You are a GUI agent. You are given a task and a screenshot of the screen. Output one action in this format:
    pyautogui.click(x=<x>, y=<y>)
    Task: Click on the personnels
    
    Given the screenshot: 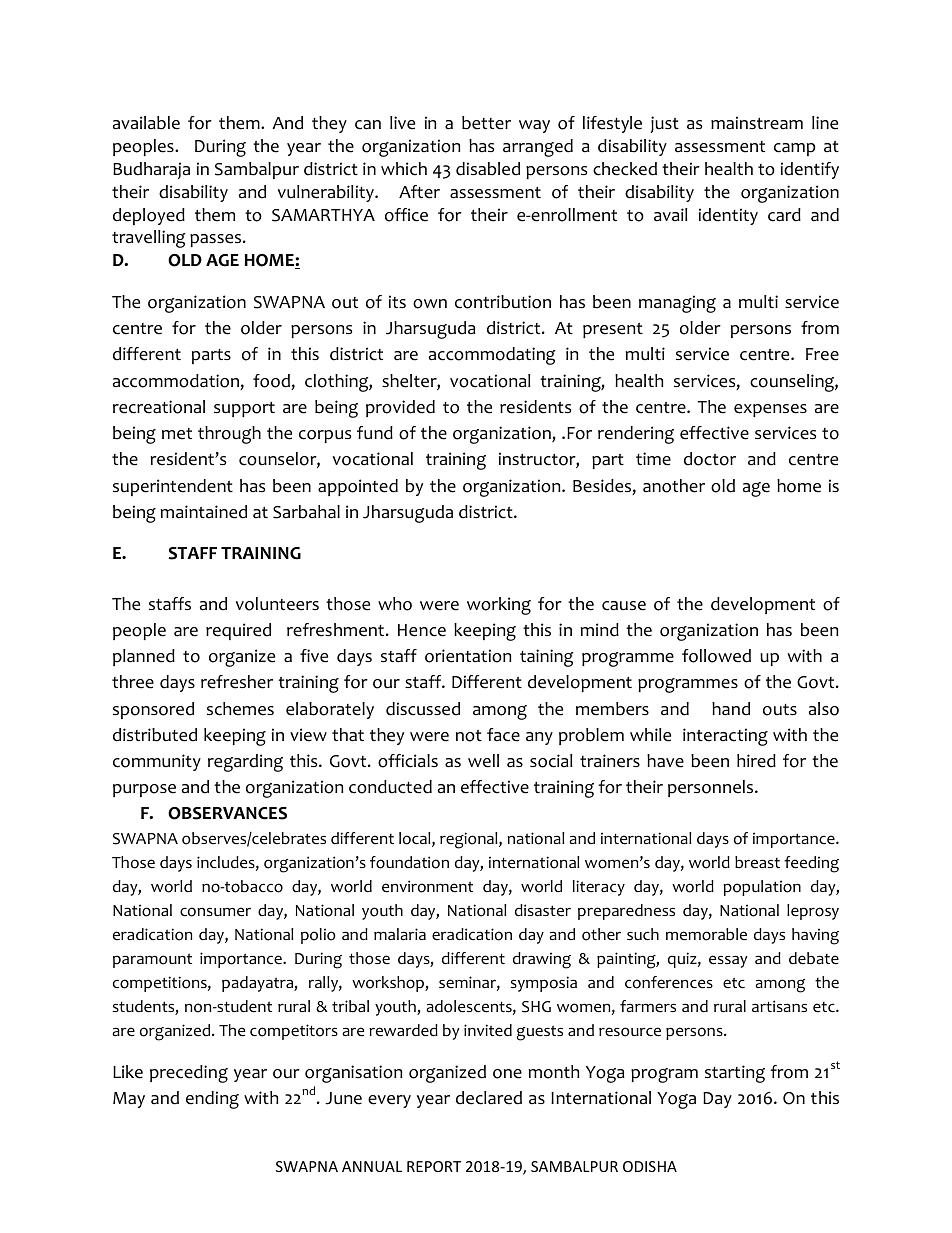 What is the action you would take?
    pyautogui.click(x=712, y=788)
